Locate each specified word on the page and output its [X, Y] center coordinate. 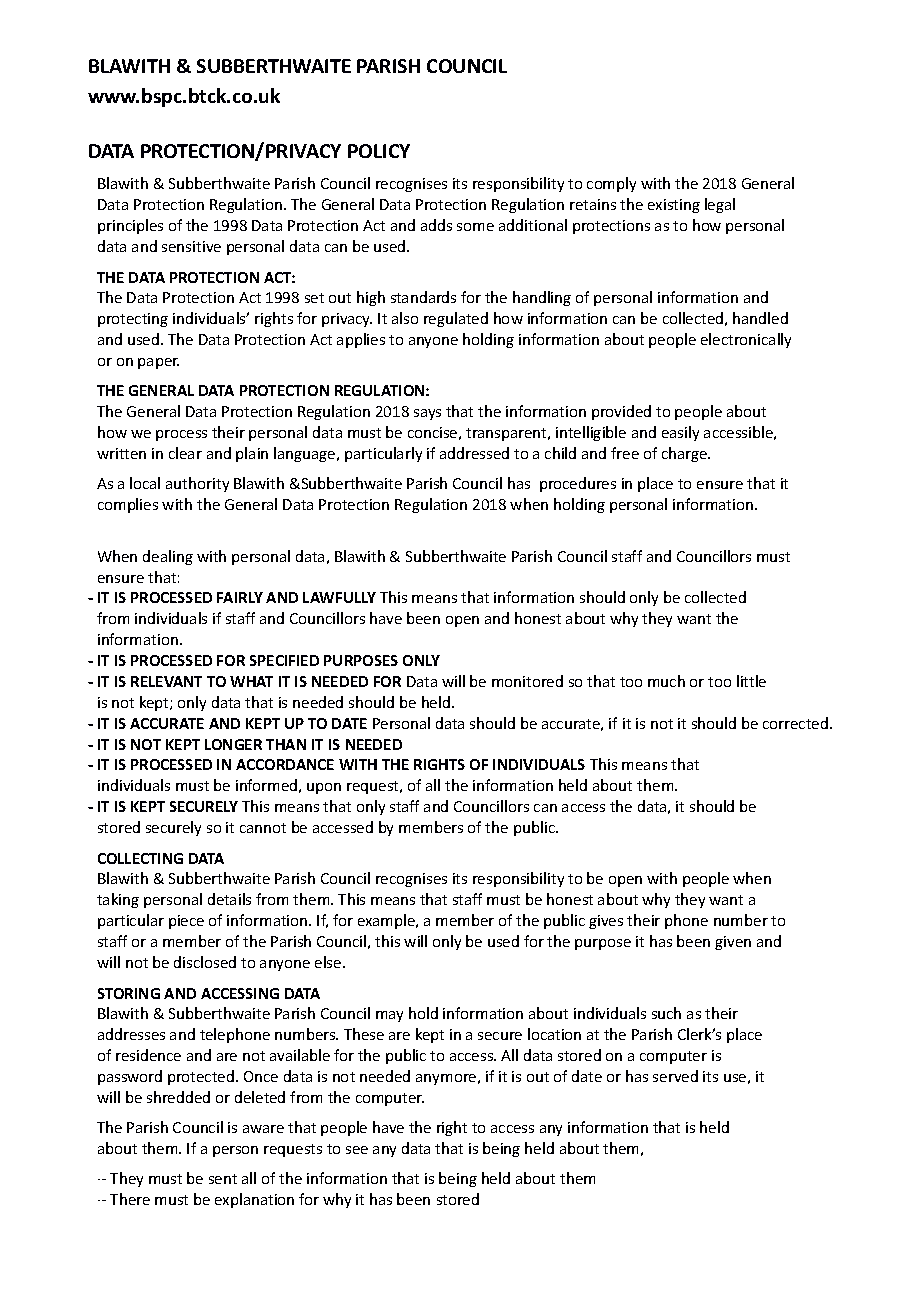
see [357, 1150]
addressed [474, 453]
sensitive [191, 246]
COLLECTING [140, 858]
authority [197, 484]
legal [720, 205]
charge [686, 454]
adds [436, 225]
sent [223, 1179]
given [733, 943]
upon [324, 788]
